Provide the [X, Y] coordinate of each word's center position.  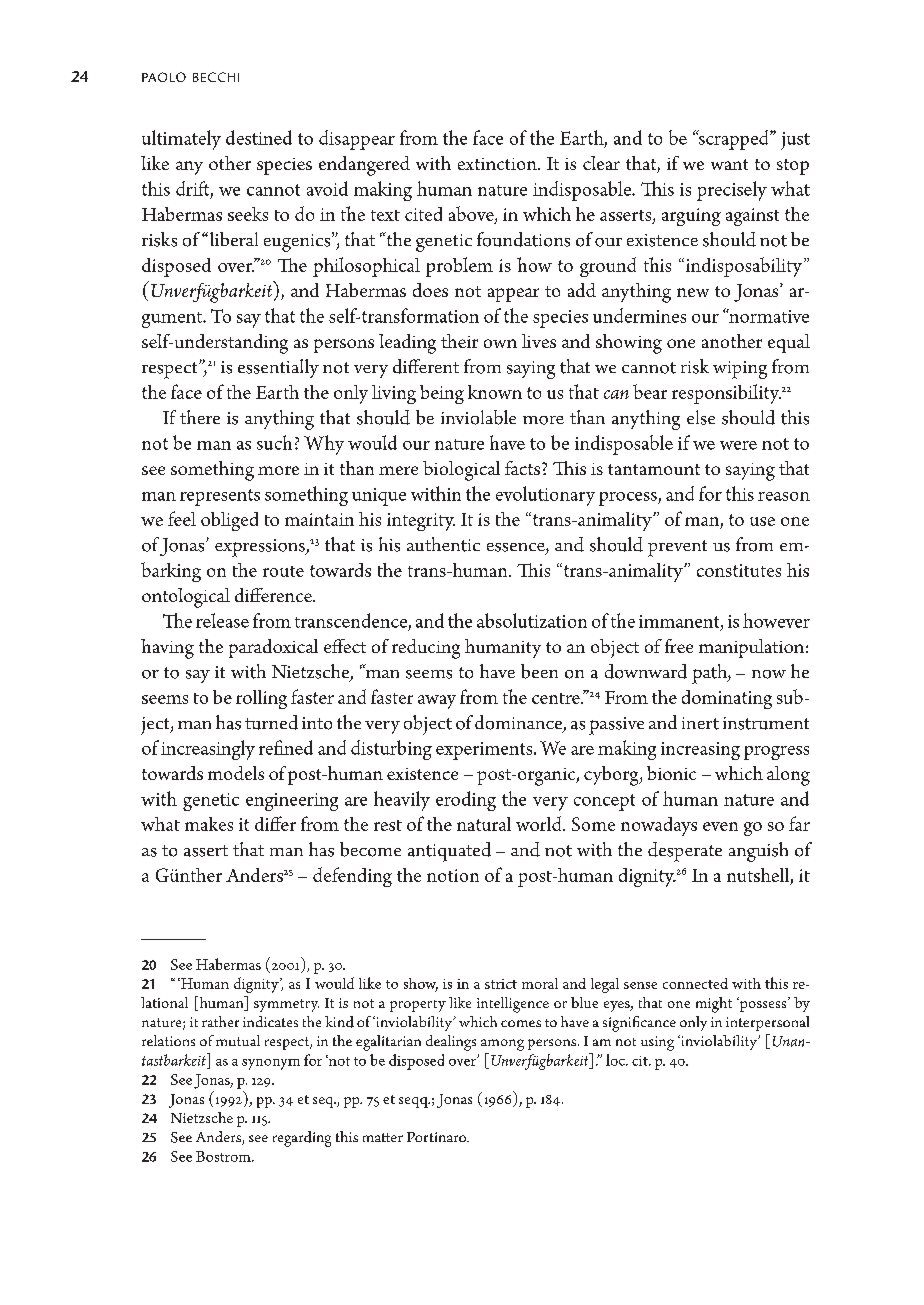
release [222, 620]
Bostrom [224, 1156]
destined [259, 137]
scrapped [734, 140]
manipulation [751, 648]
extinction [498, 164]
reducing [426, 649]
